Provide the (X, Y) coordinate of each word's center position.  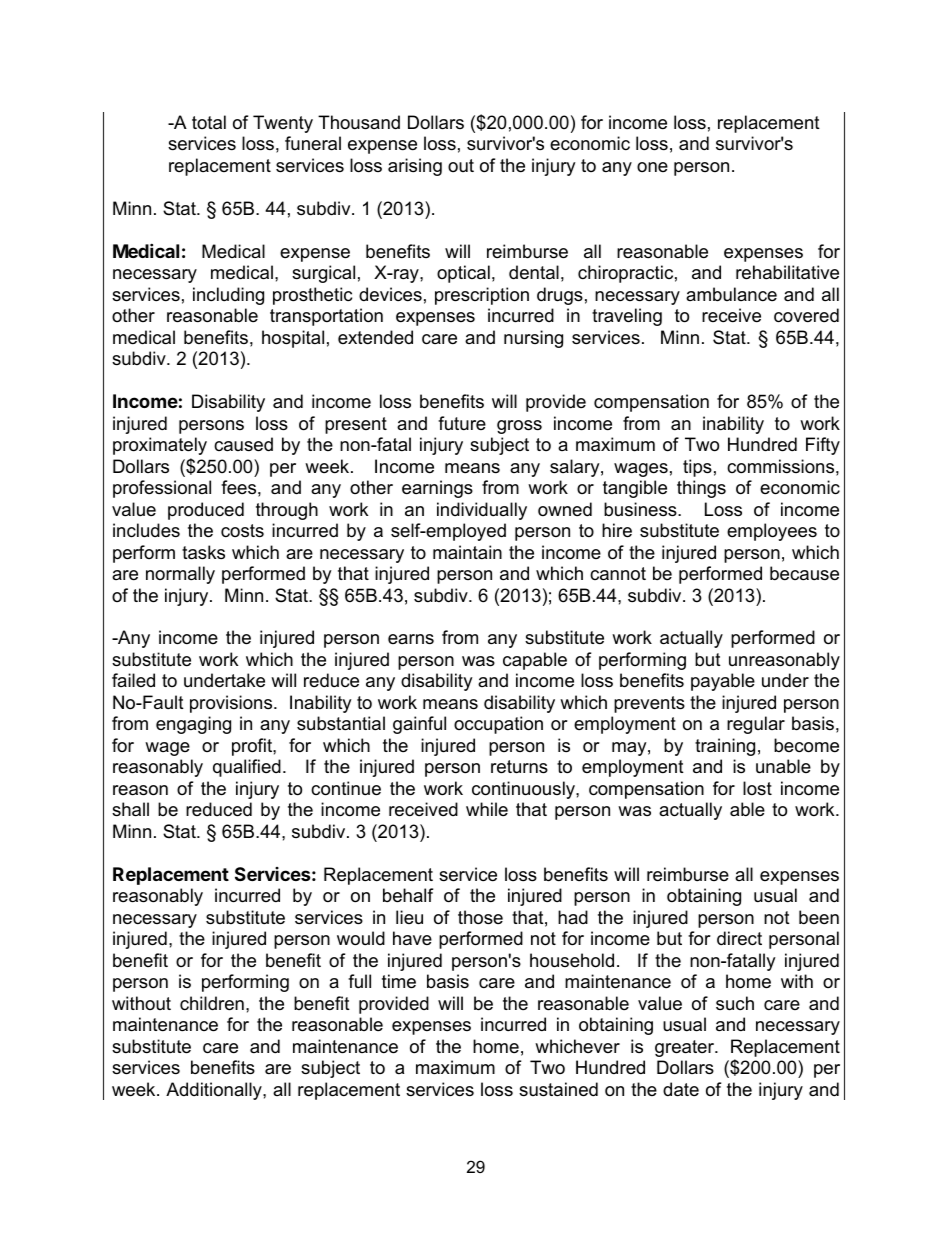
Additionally (215, 1091)
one (652, 167)
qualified (247, 768)
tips (697, 468)
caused (243, 444)
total (209, 122)
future (462, 423)
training (725, 747)
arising (415, 167)
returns (519, 767)
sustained (558, 1089)
